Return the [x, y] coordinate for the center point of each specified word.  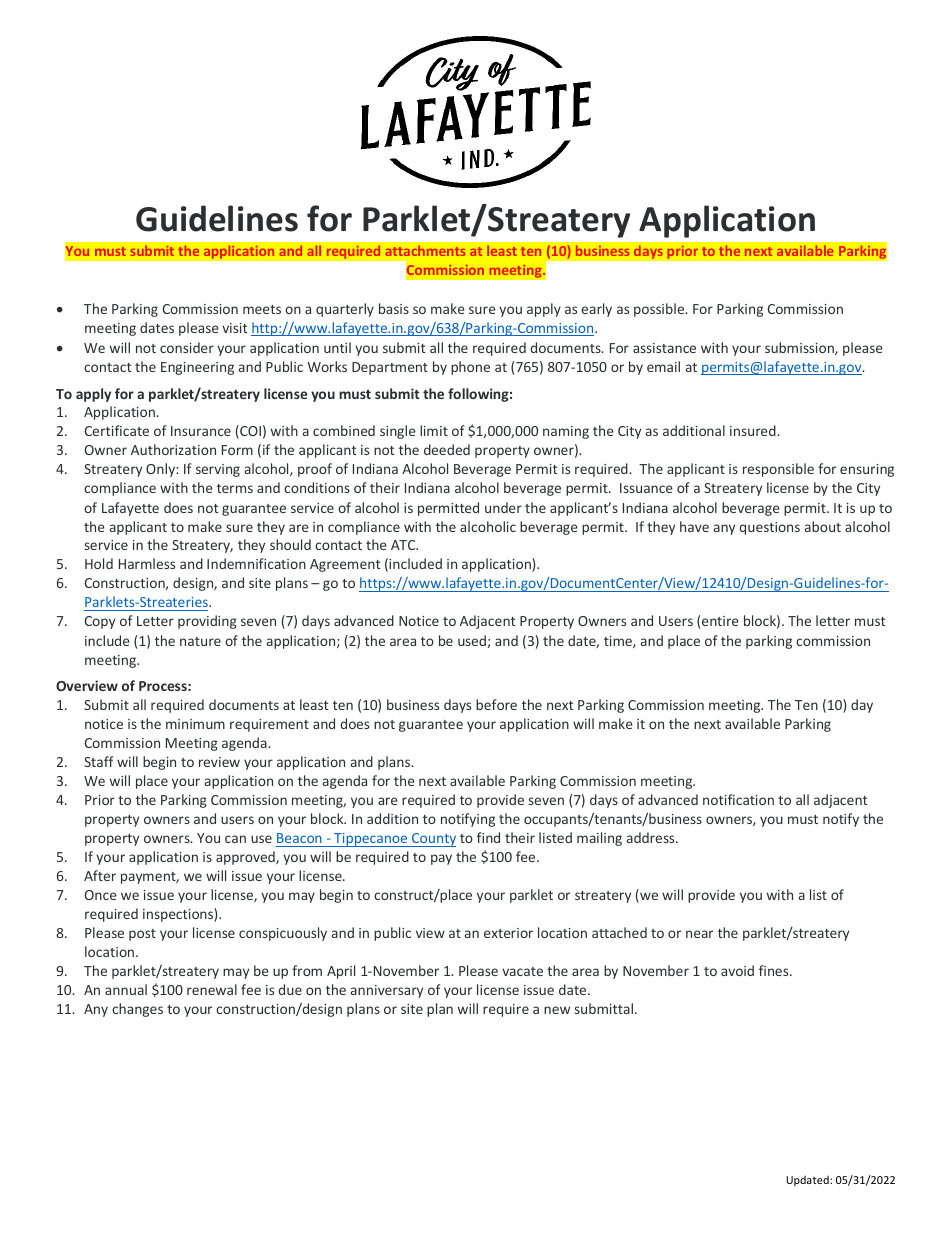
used [472, 640]
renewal [212, 989]
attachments [425, 250]
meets [262, 309]
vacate [522, 971]
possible [660, 310]
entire [720, 621]
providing [207, 622]
